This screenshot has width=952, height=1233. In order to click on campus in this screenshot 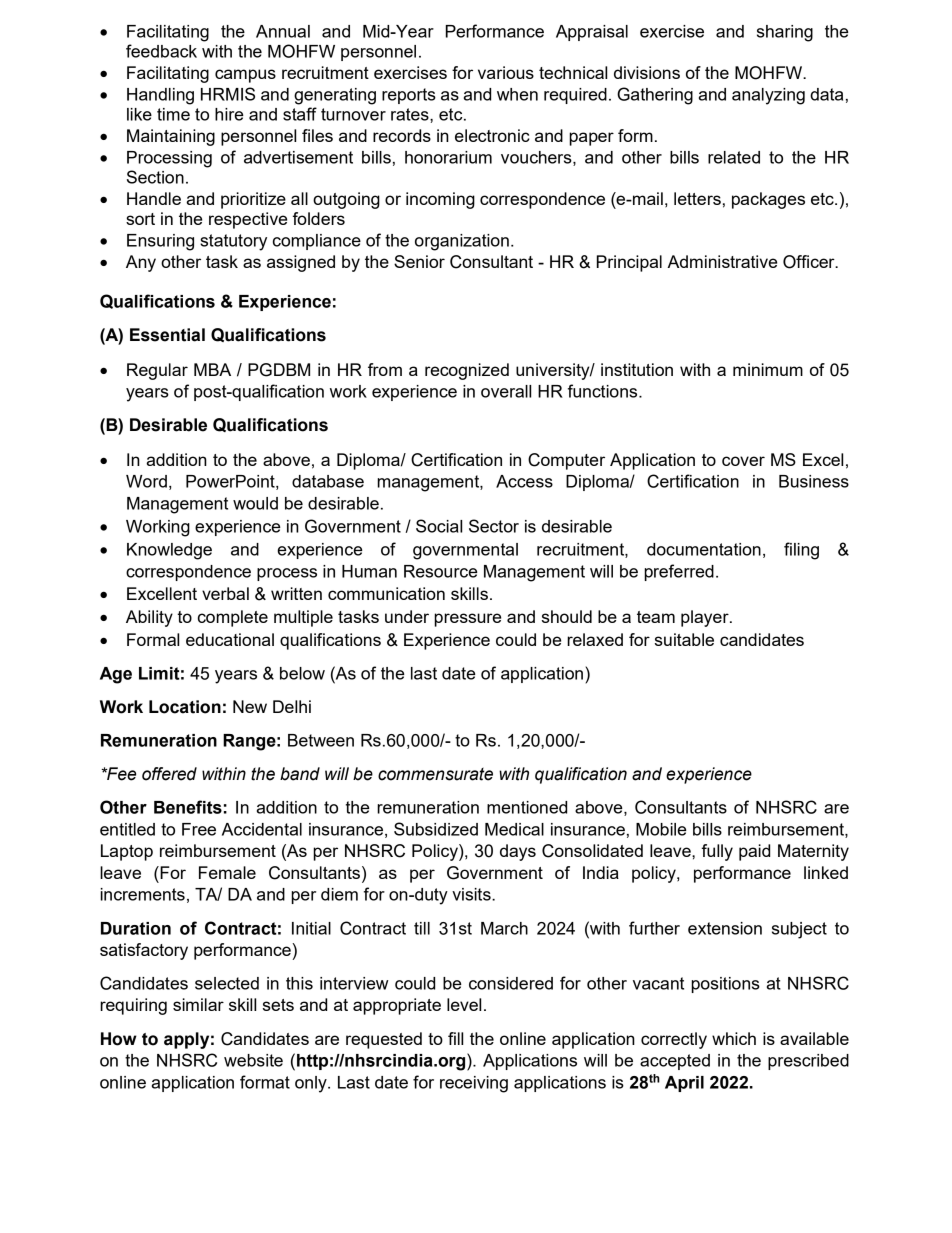, I will do `click(245, 76)`.
